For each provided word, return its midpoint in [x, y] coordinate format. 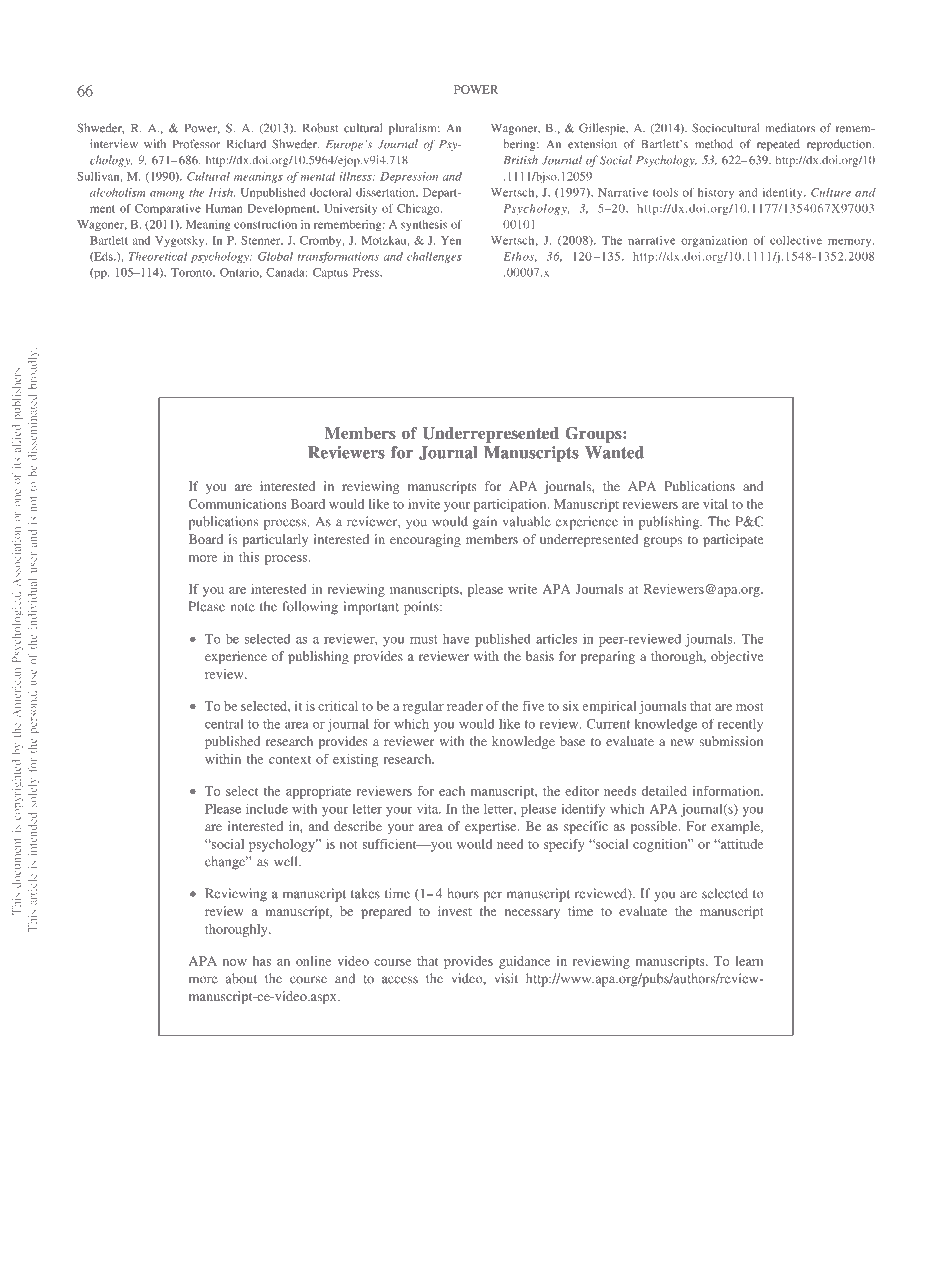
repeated [778, 145]
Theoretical [158, 256]
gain [485, 523]
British [521, 160]
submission [731, 741]
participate [733, 540]
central [224, 724]
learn [749, 961]
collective [796, 240]
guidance [524, 962]
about [241, 978]
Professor [196, 144]
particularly [275, 540]
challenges [434, 257]
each [452, 791]
